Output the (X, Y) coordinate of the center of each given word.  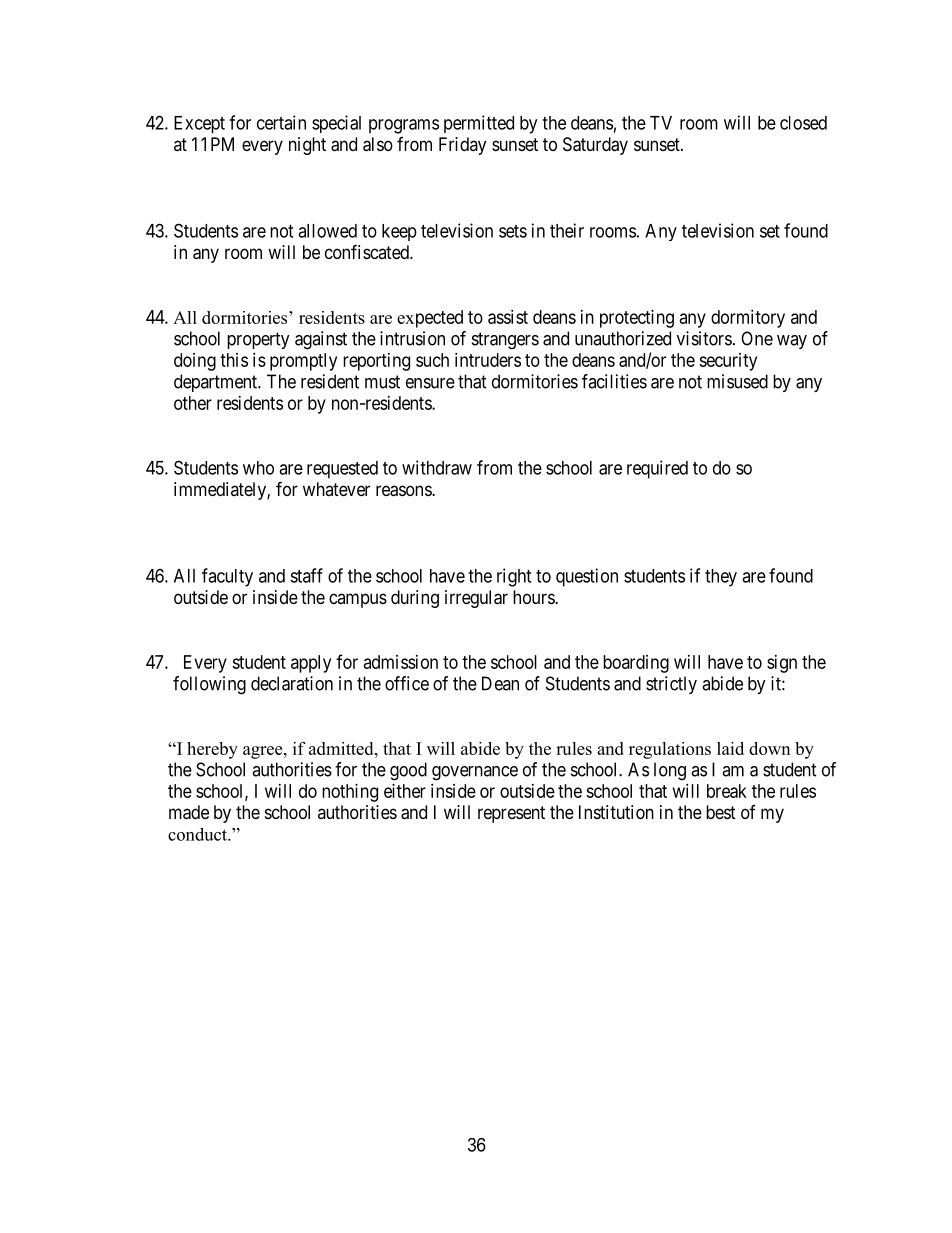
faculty (227, 577)
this (234, 360)
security (728, 362)
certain (281, 122)
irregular (476, 599)
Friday (462, 146)
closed (803, 123)
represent (511, 814)
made (189, 812)
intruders (488, 360)
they (721, 578)
